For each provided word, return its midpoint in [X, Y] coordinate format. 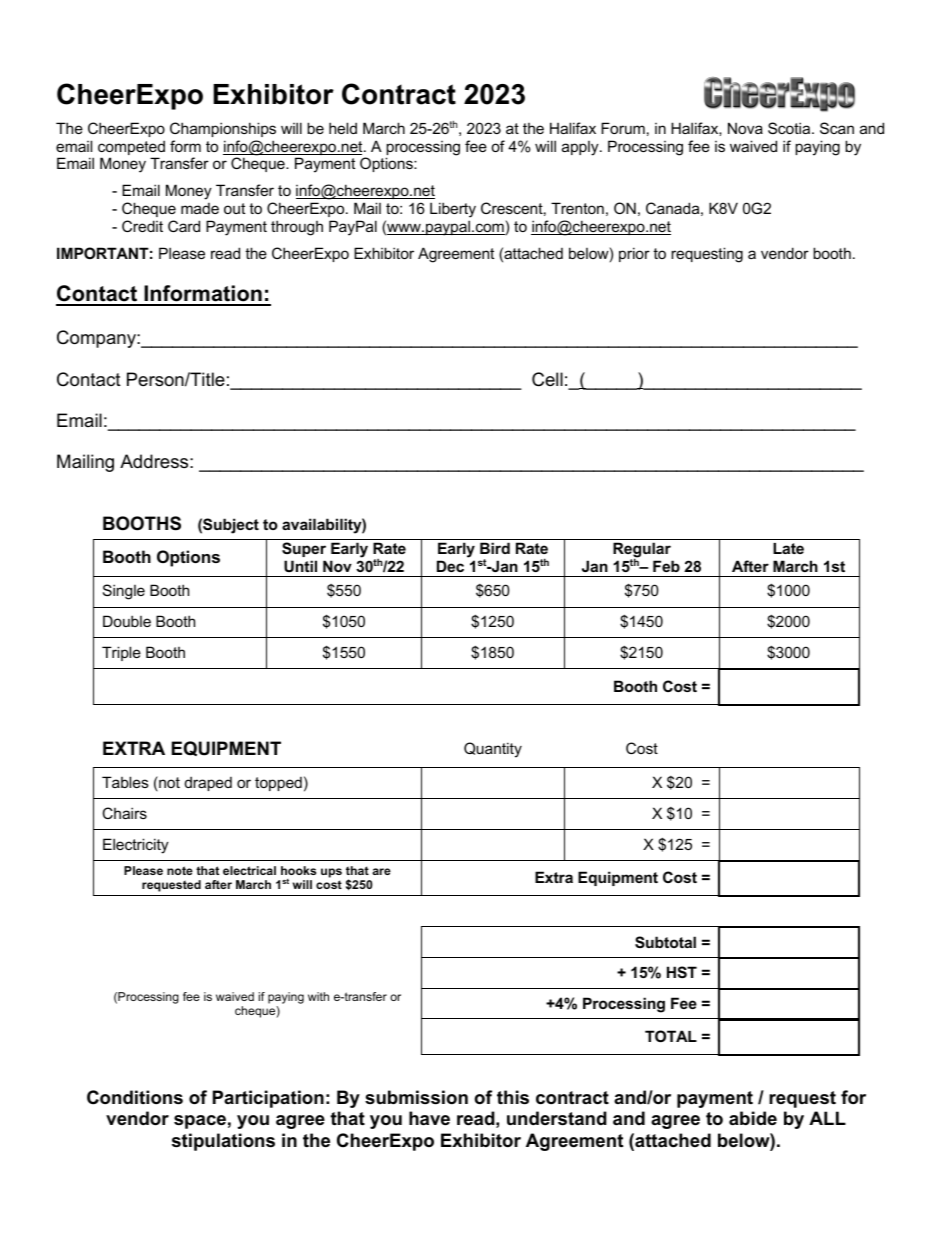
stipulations [223, 1142]
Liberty [453, 210]
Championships [223, 129]
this [513, 1097]
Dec [450, 566]
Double [127, 621]
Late [788, 548]
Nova [745, 128]
